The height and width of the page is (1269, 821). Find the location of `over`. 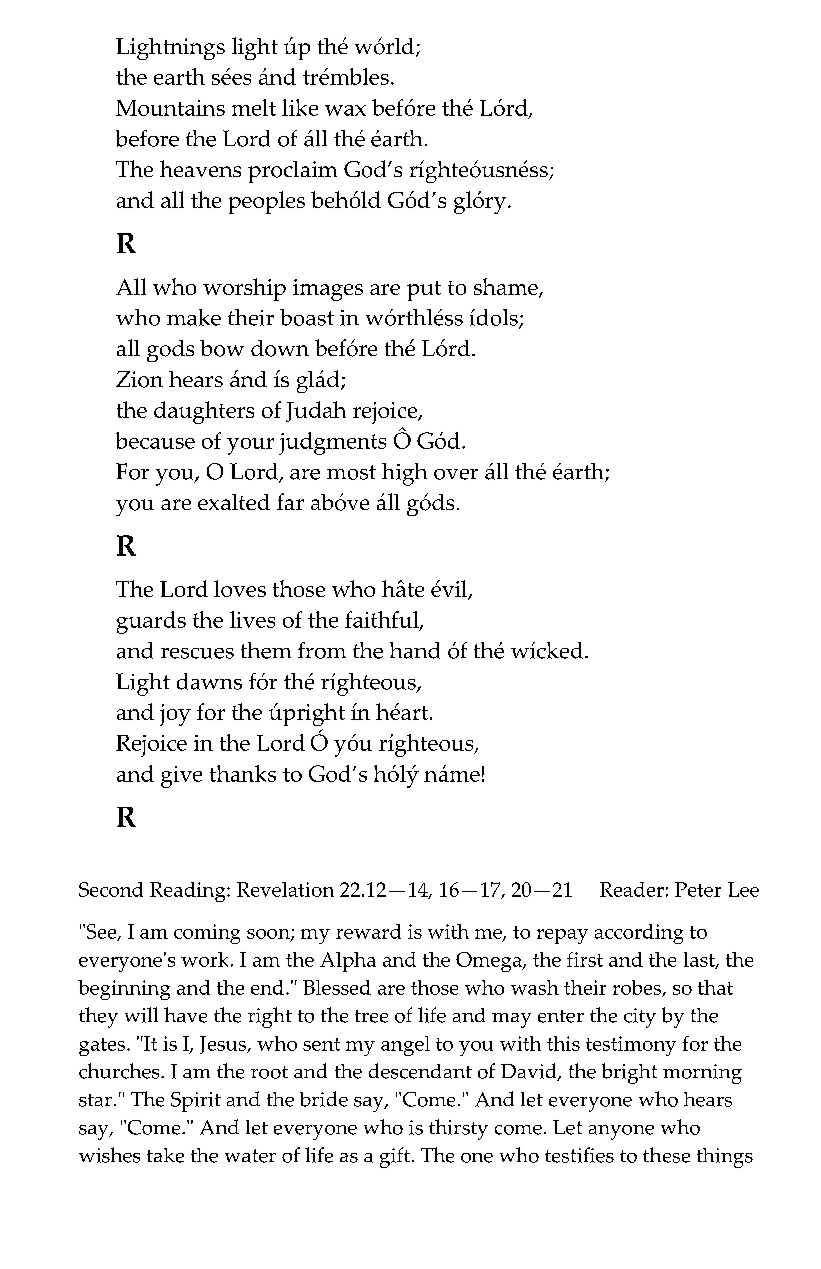

over is located at coordinates (456, 474).
